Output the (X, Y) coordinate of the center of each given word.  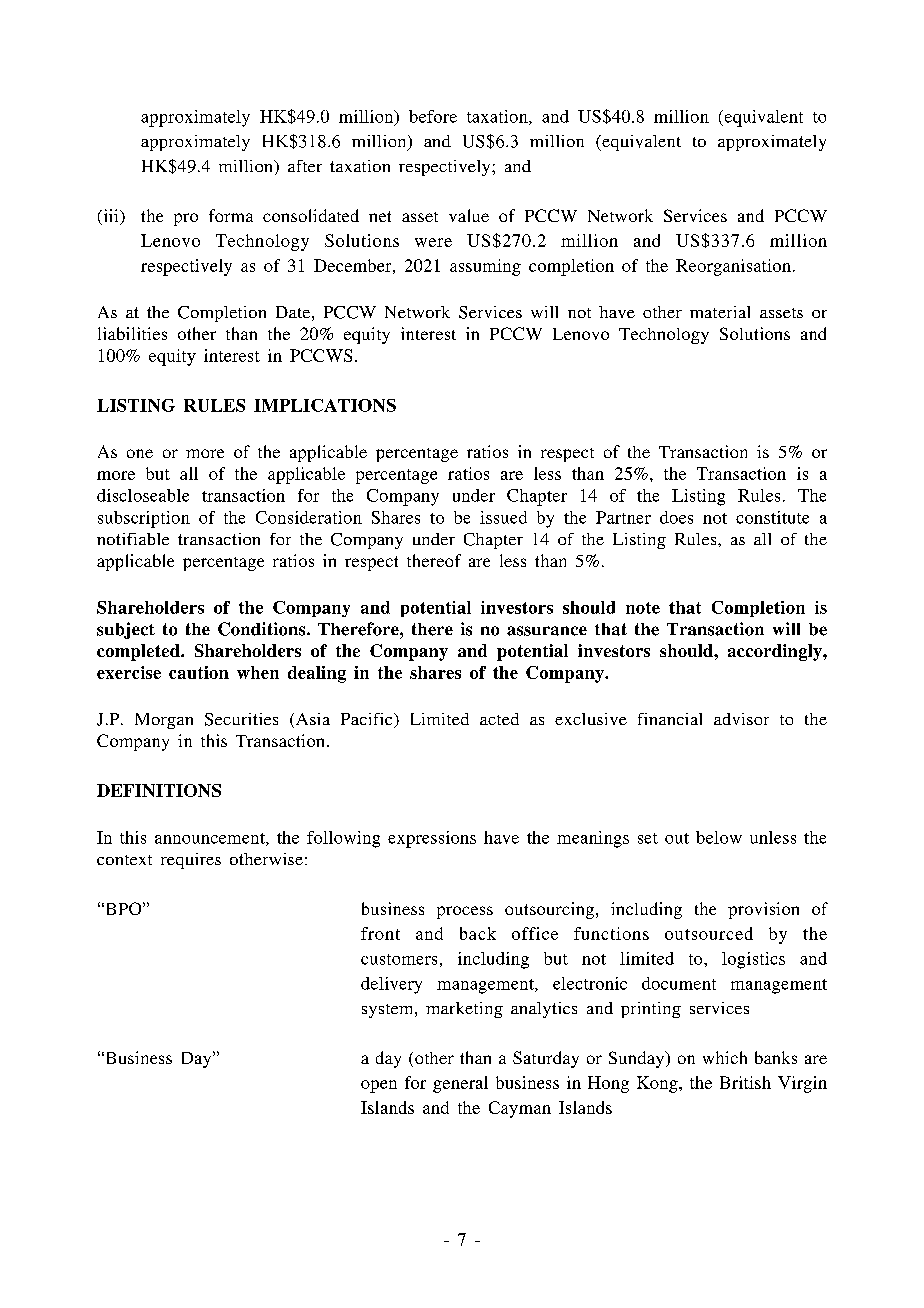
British (745, 1082)
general (460, 1084)
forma (231, 215)
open (379, 1086)
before (433, 116)
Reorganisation (733, 267)
